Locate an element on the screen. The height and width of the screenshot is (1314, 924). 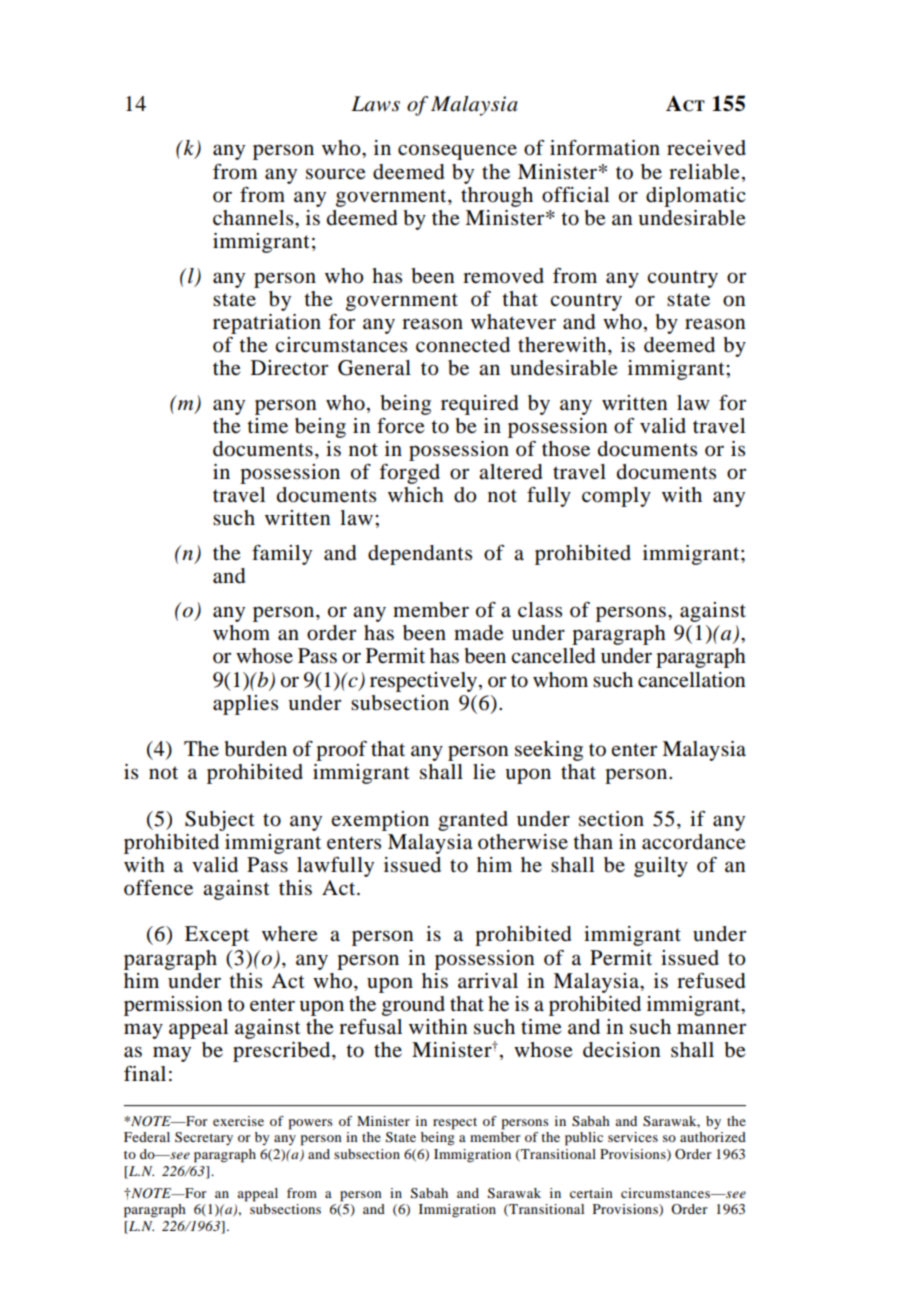
powers is located at coordinates (311, 1124).
